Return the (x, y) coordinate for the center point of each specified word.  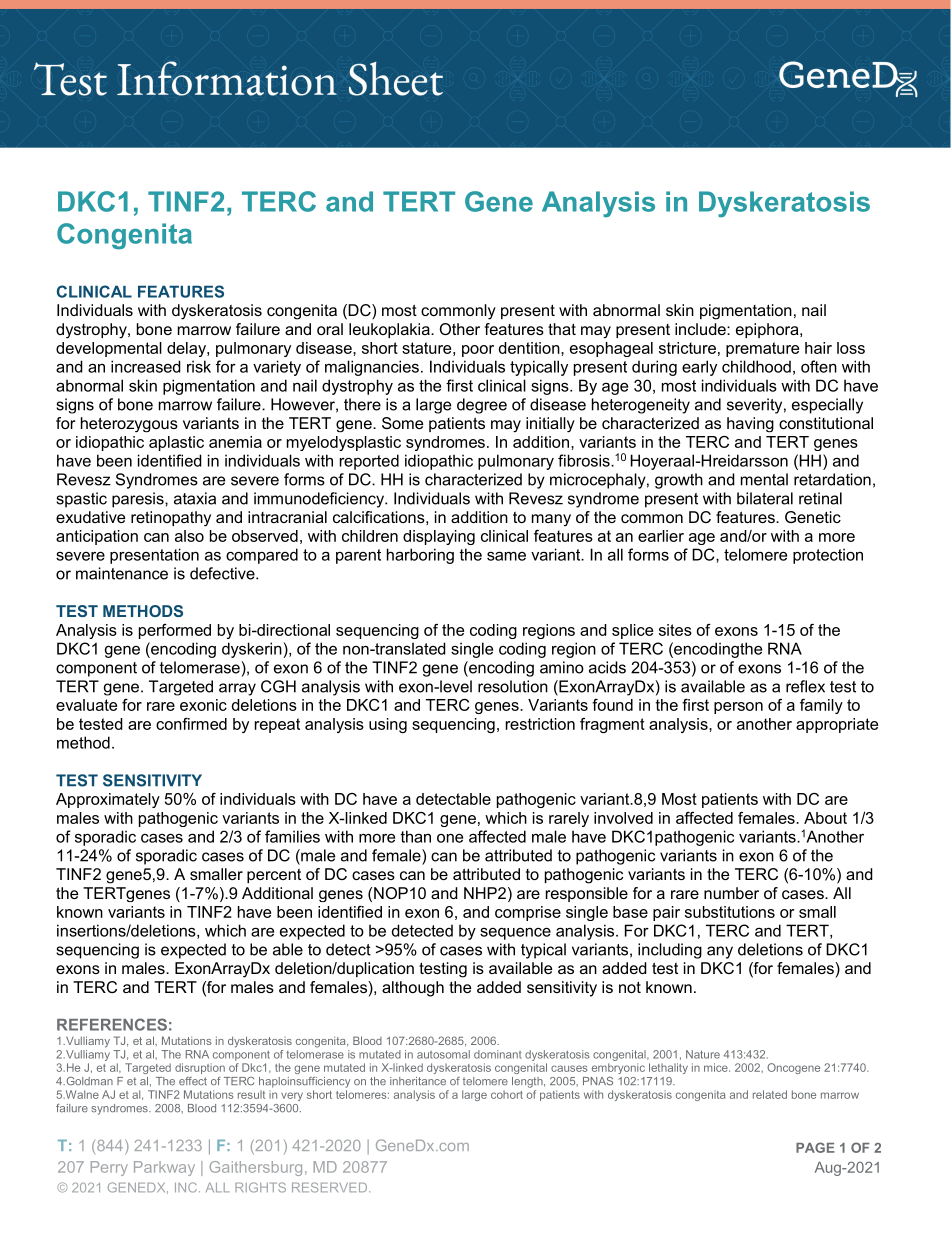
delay (187, 349)
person (738, 708)
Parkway (164, 1168)
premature (762, 349)
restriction (540, 724)
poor (478, 351)
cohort (507, 1094)
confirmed (191, 724)
